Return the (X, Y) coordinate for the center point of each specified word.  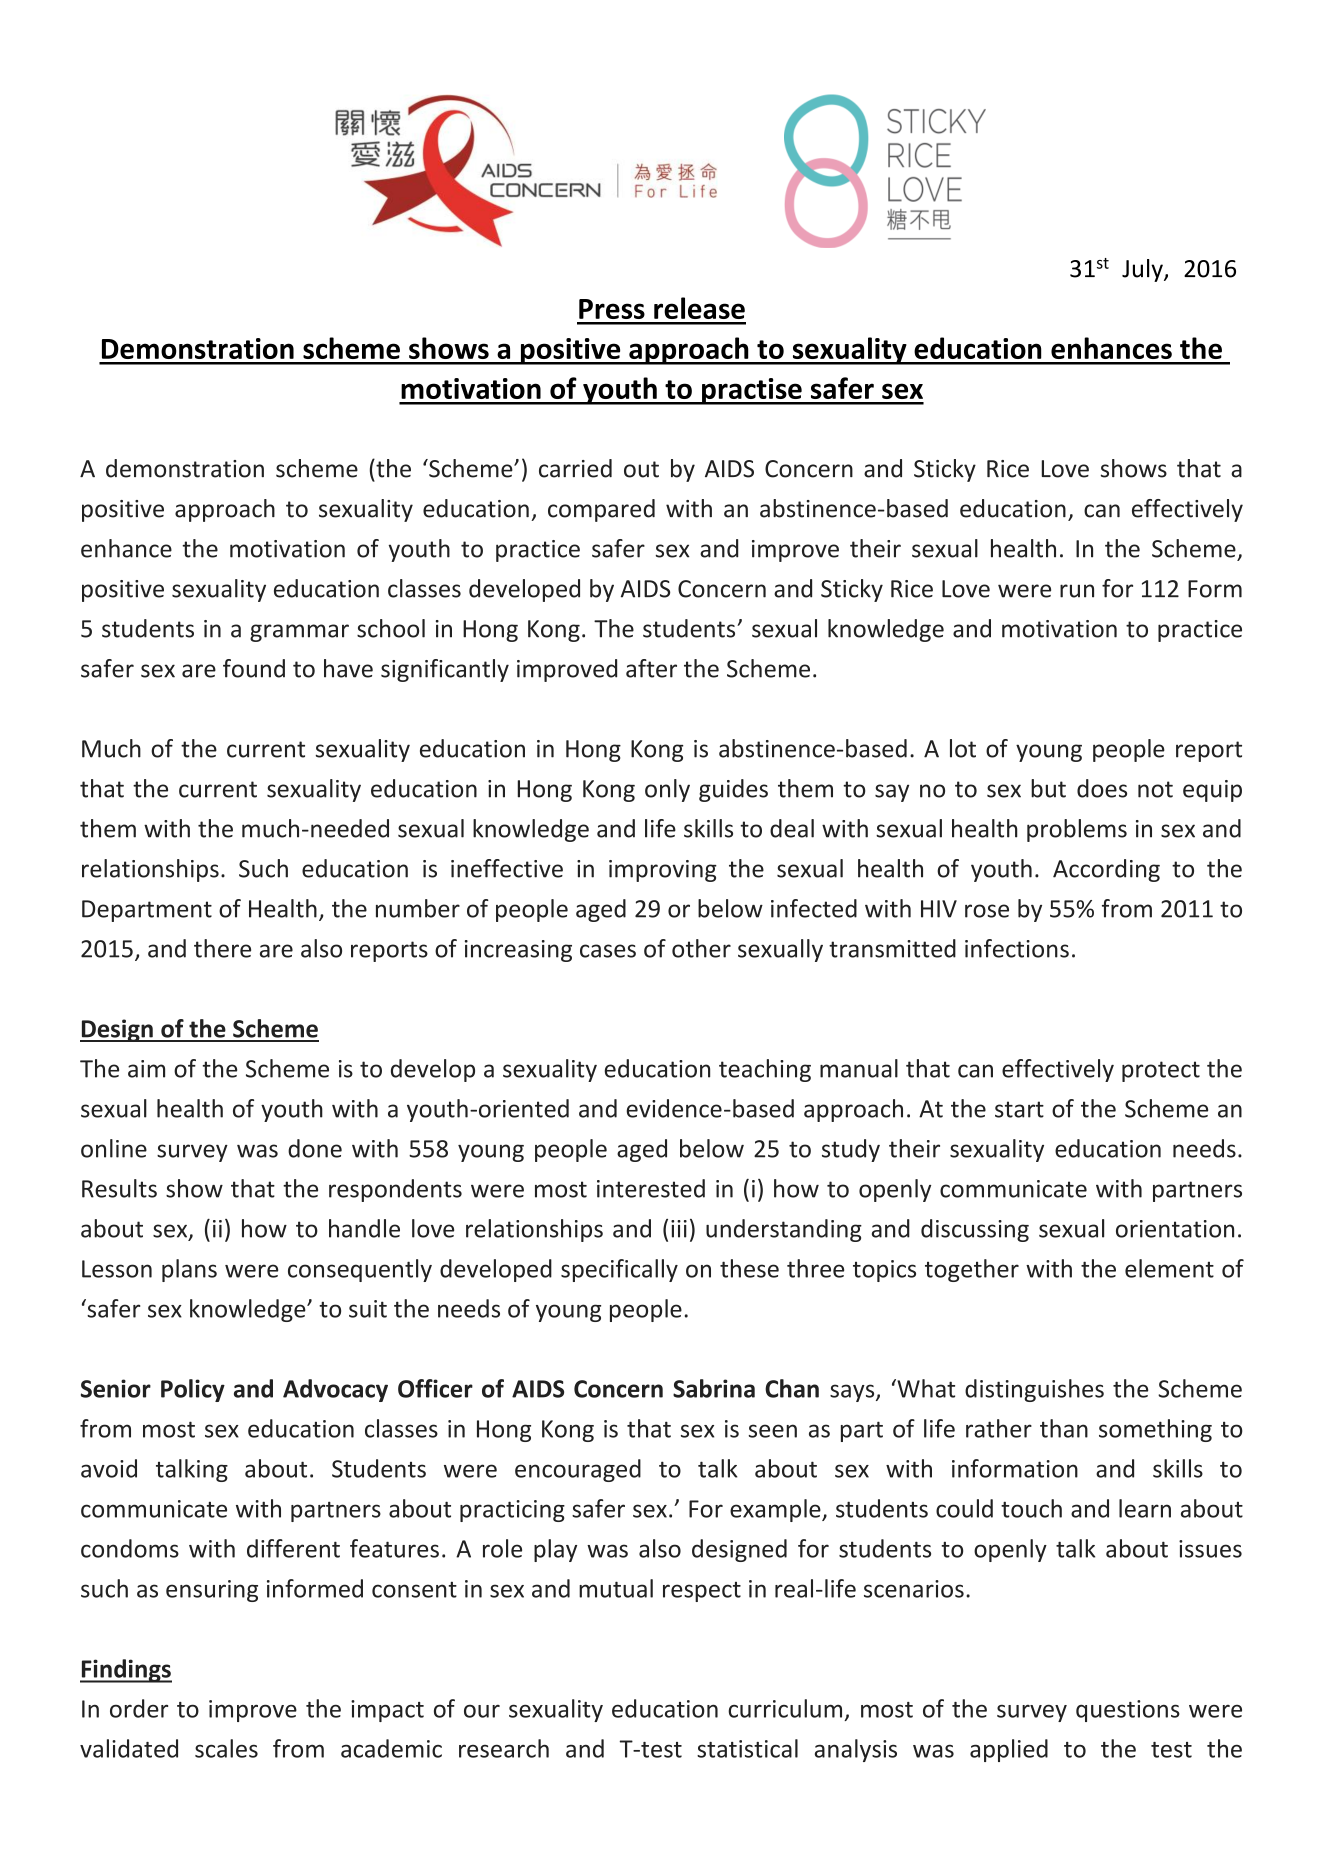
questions (1128, 1711)
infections (1017, 948)
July (1143, 270)
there (222, 948)
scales (226, 1748)
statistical (747, 1748)
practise (752, 391)
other (701, 948)
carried (575, 468)
